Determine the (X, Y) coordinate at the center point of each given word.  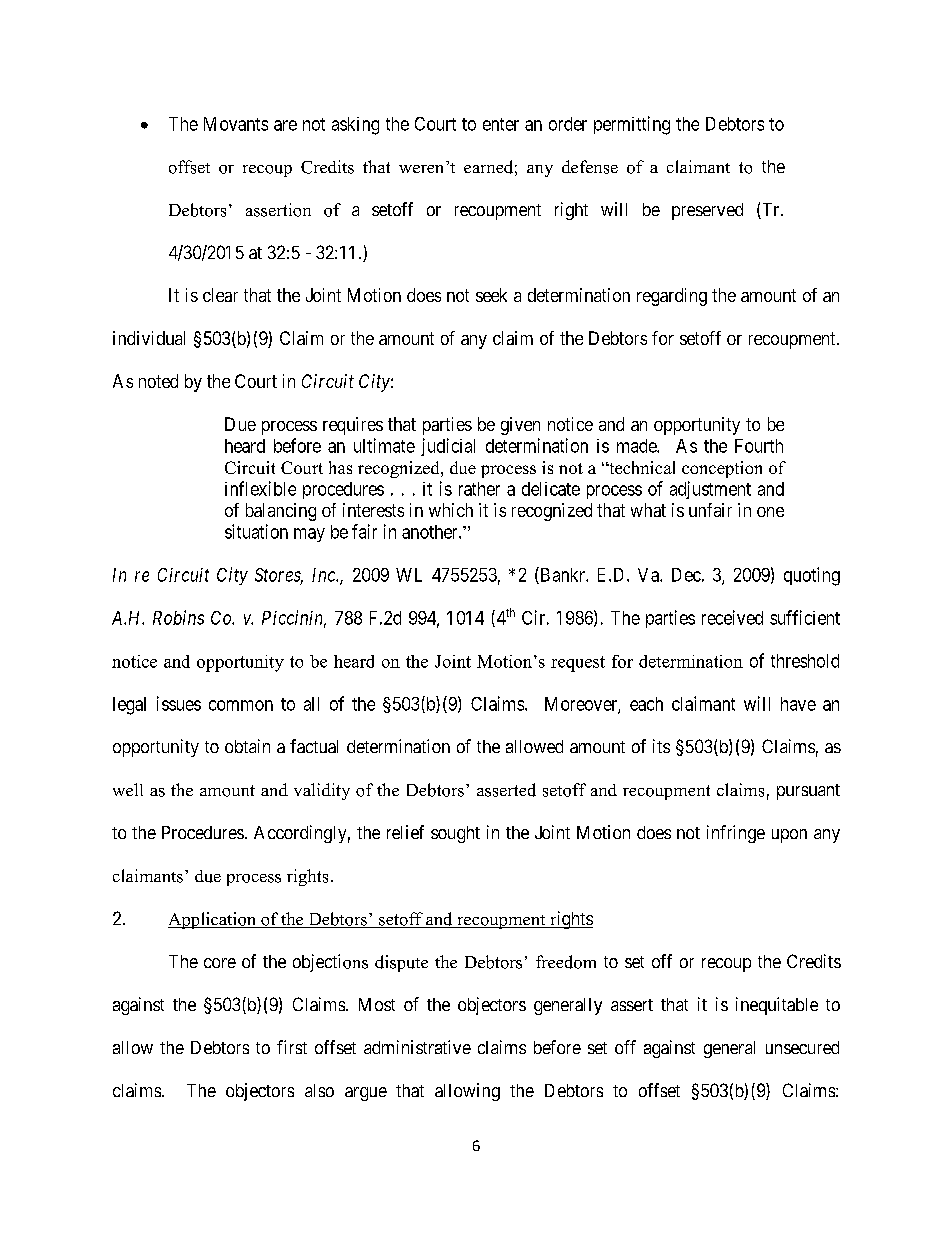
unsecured (802, 1047)
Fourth (759, 446)
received (732, 617)
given (520, 426)
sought (455, 834)
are (285, 125)
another (431, 532)
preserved (707, 211)
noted (158, 381)
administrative (417, 1047)
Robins (178, 617)
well (128, 789)
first (292, 1047)
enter (501, 124)
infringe (736, 834)
